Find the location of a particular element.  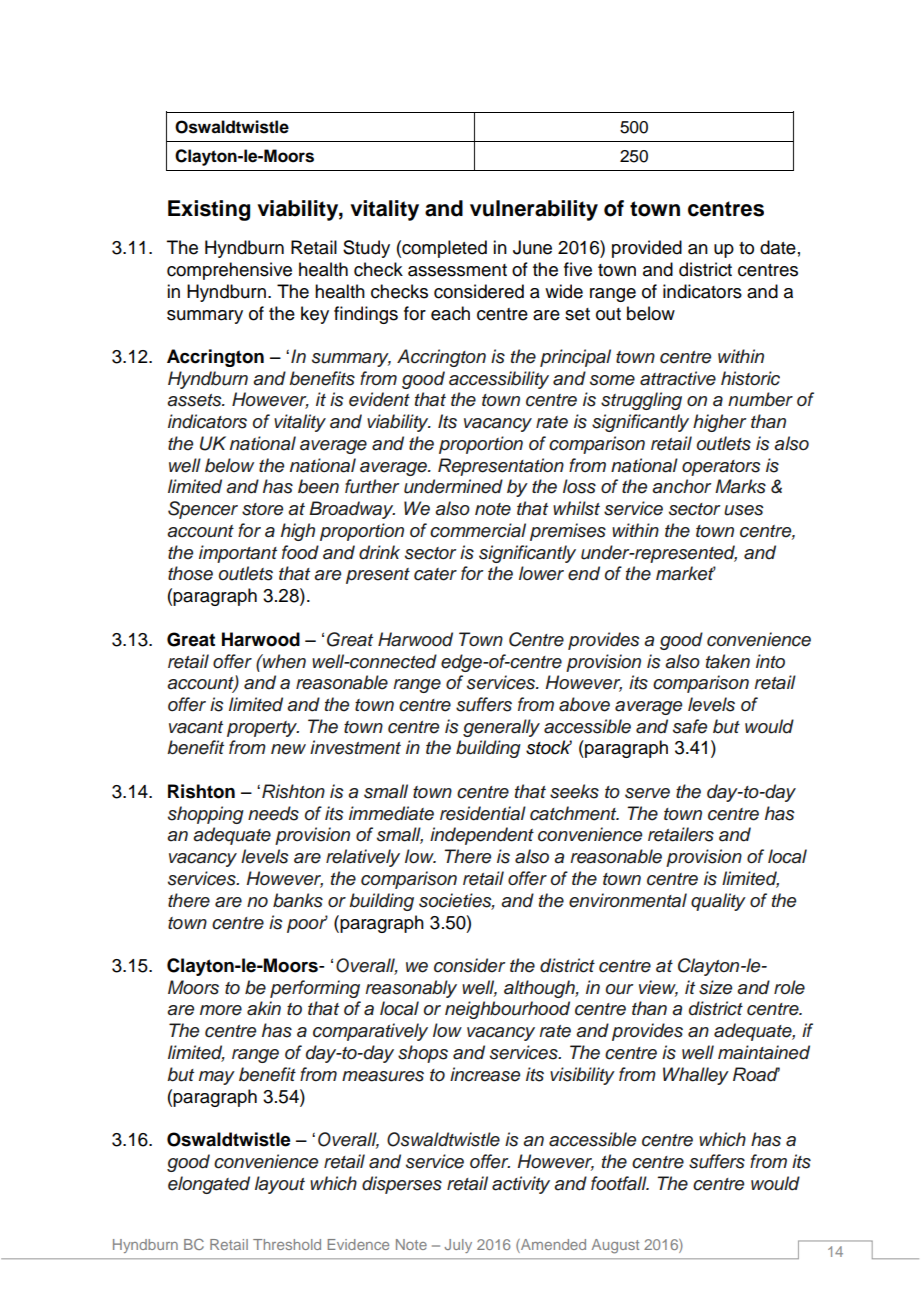

activity is located at coordinates (521, 1185).
